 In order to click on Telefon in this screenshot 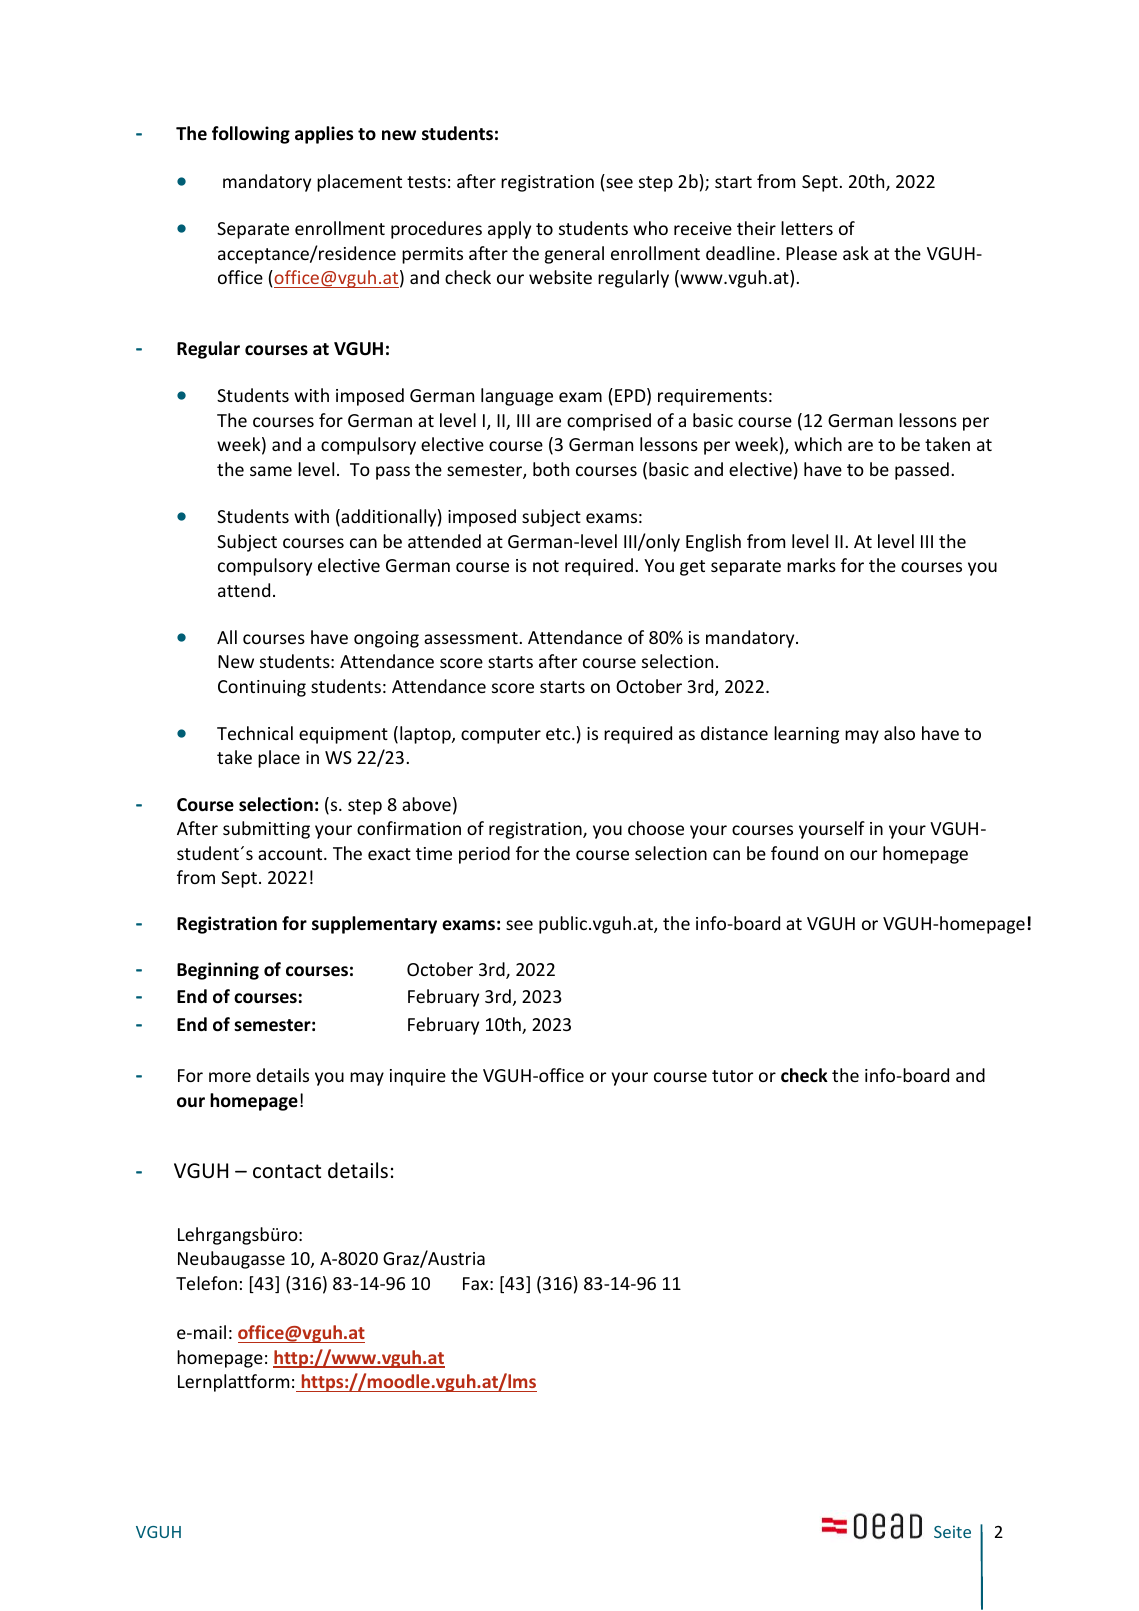, I will do `click(206, 1283)`.
